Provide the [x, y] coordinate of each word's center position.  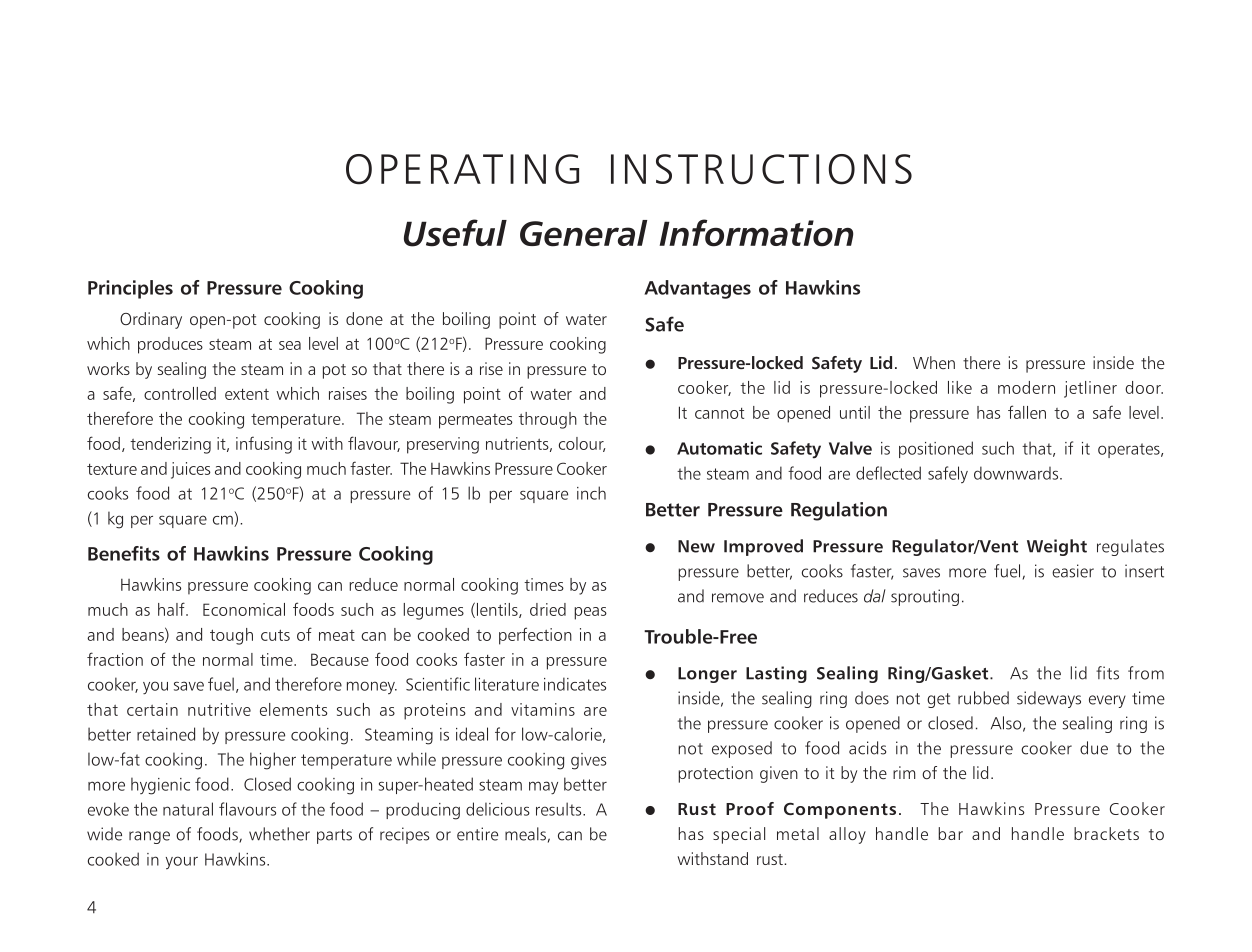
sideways [1049, 699]
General [583, 233]
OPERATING [462, 169]
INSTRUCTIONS [761, 169]
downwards [1017, 473]
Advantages [697, 289]
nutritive [219, 709]
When [934, 362]
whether [279, 834]
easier [1073, 571]
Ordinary [151, 320]
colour [582, 444]
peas [590, 613]
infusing [264, 445]
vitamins [543, 709]
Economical [244, 609]
